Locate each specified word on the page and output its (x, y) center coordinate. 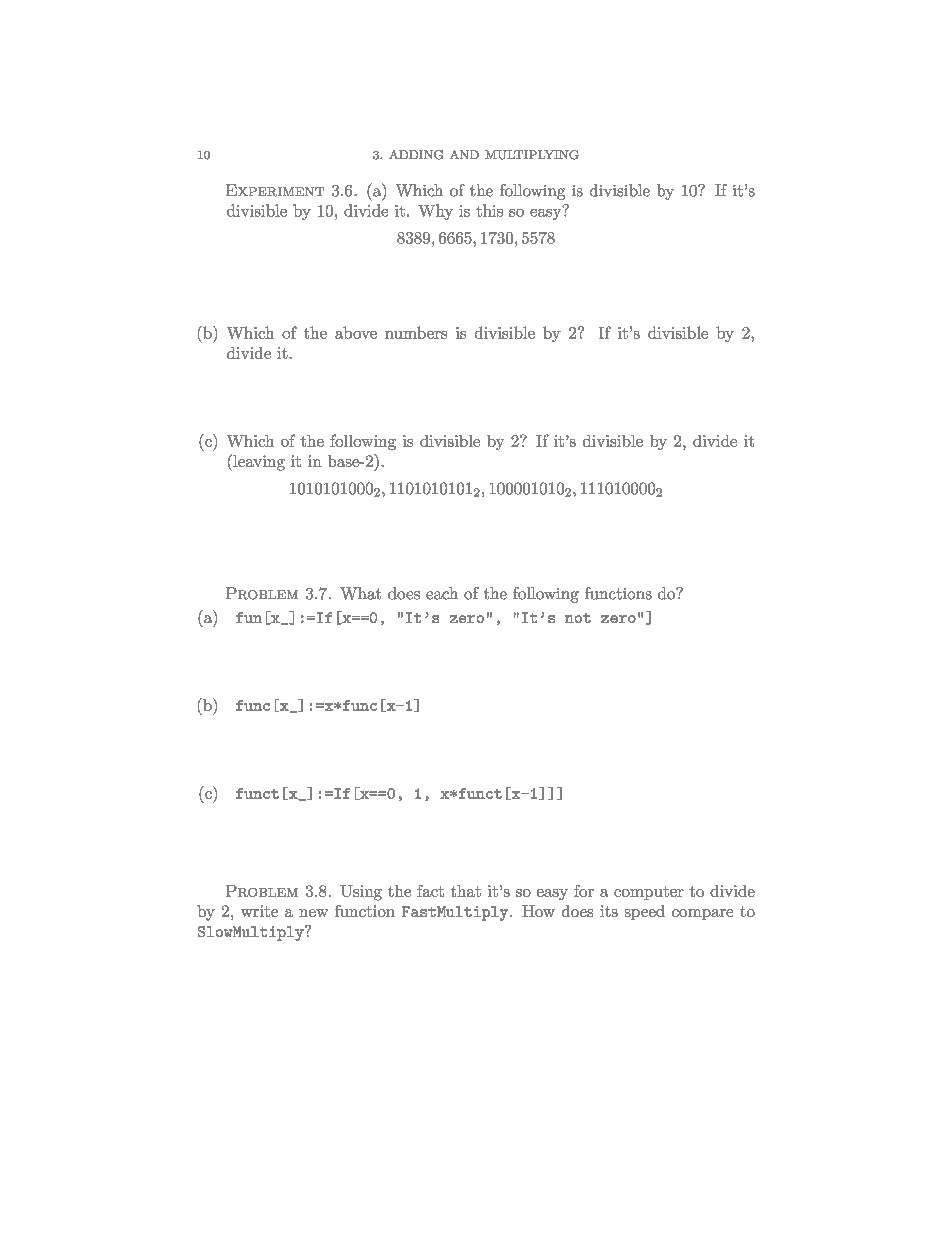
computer (649, 893)
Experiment (275, 190)
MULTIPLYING (532, 155)
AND (464, 154)
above (356, 332)
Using (361, 893)
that (466, 891)
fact (430, 891)
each (442, 593)
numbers (416, 332)
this (489, 210)
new (313, 913)
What (360, 593)
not (578, 618)
